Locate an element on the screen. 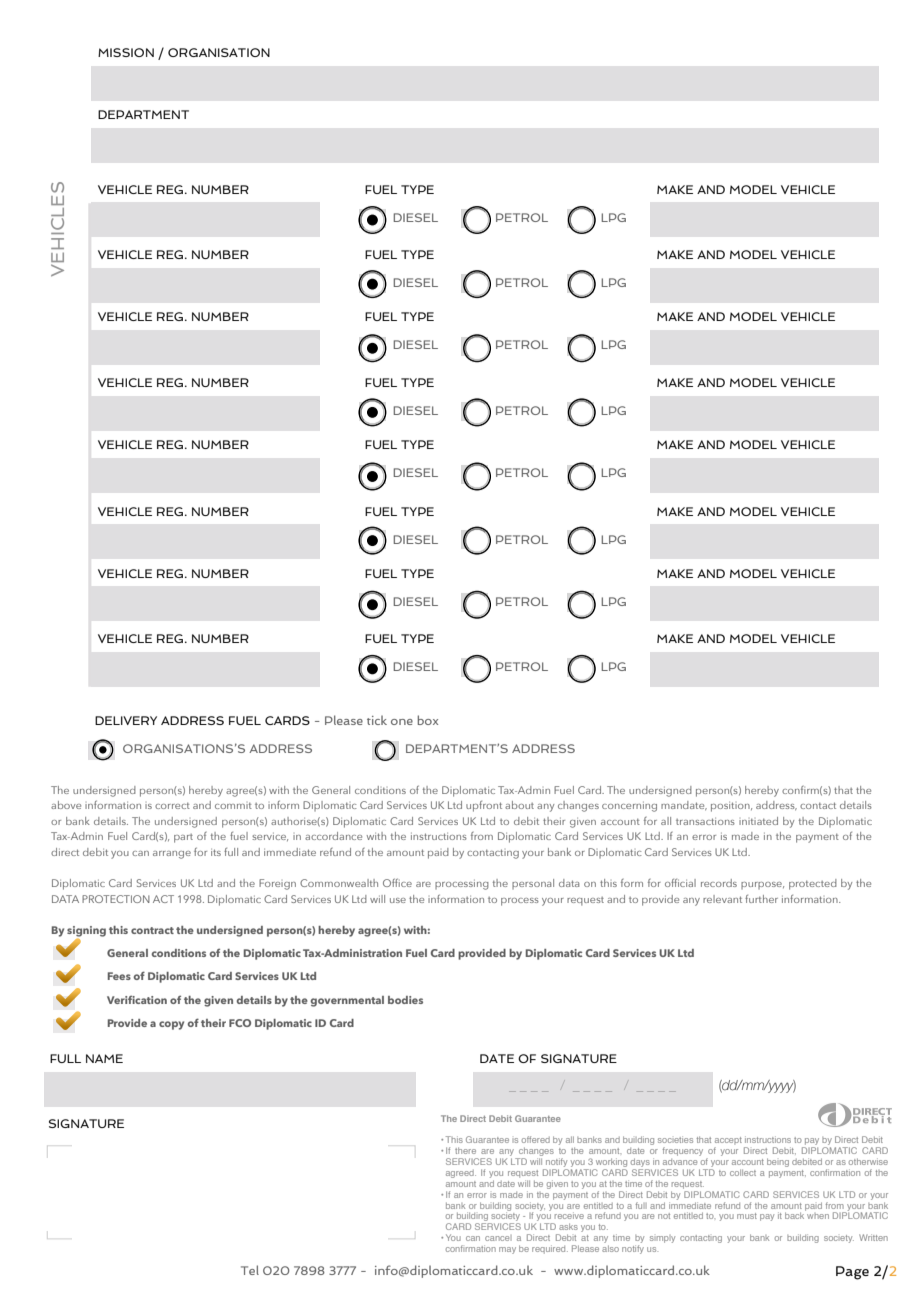 The width and height of the screenshot is (924, 1308). one is located at coordinates (402, 722).
